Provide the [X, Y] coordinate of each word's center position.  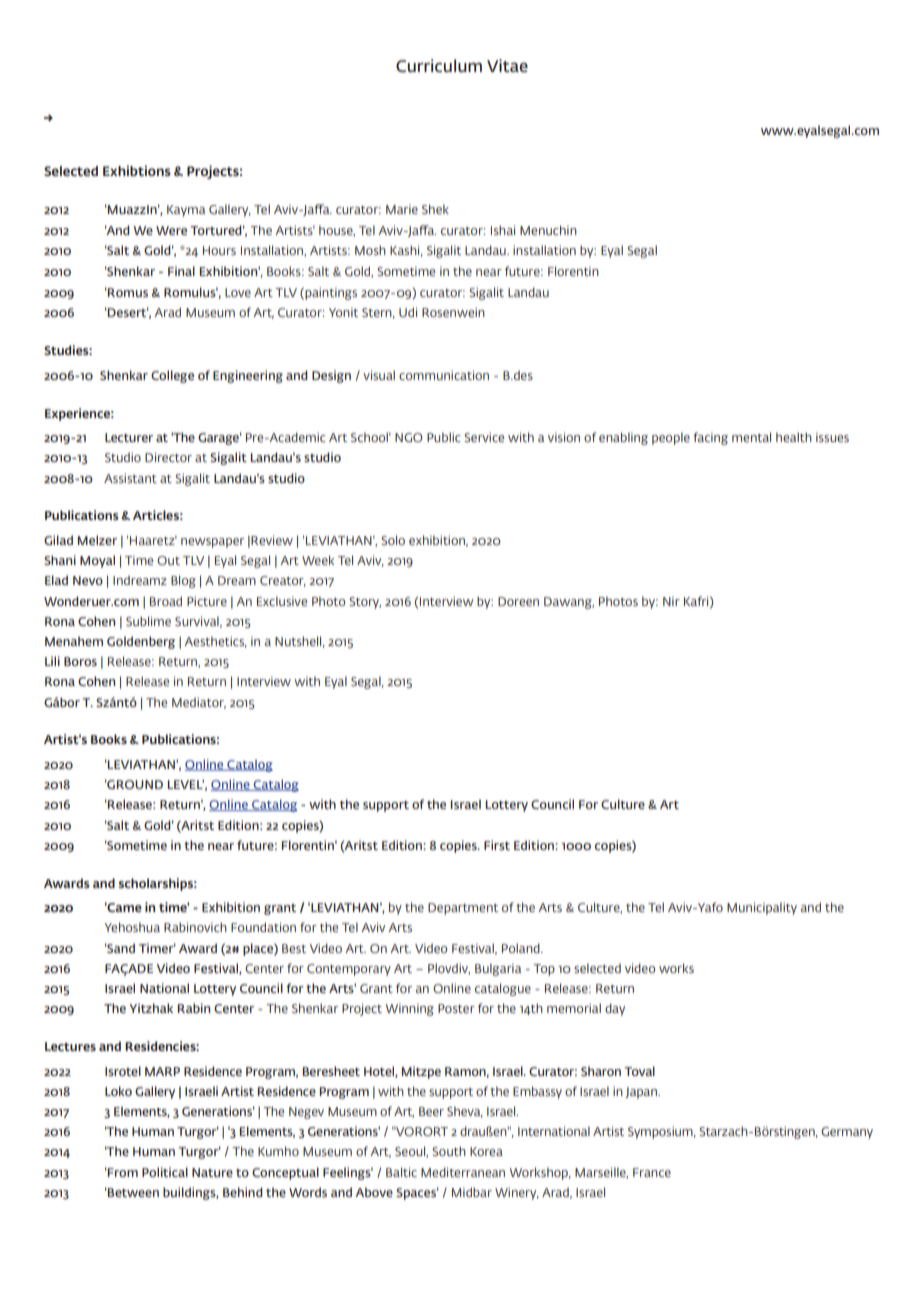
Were [171, 230]
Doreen [518, 601]
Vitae [507, 65]
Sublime [148, 621]
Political [165, 1172]
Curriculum [439, 65]
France [652, 1172]
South [449, 1151]
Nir [671, 601]
